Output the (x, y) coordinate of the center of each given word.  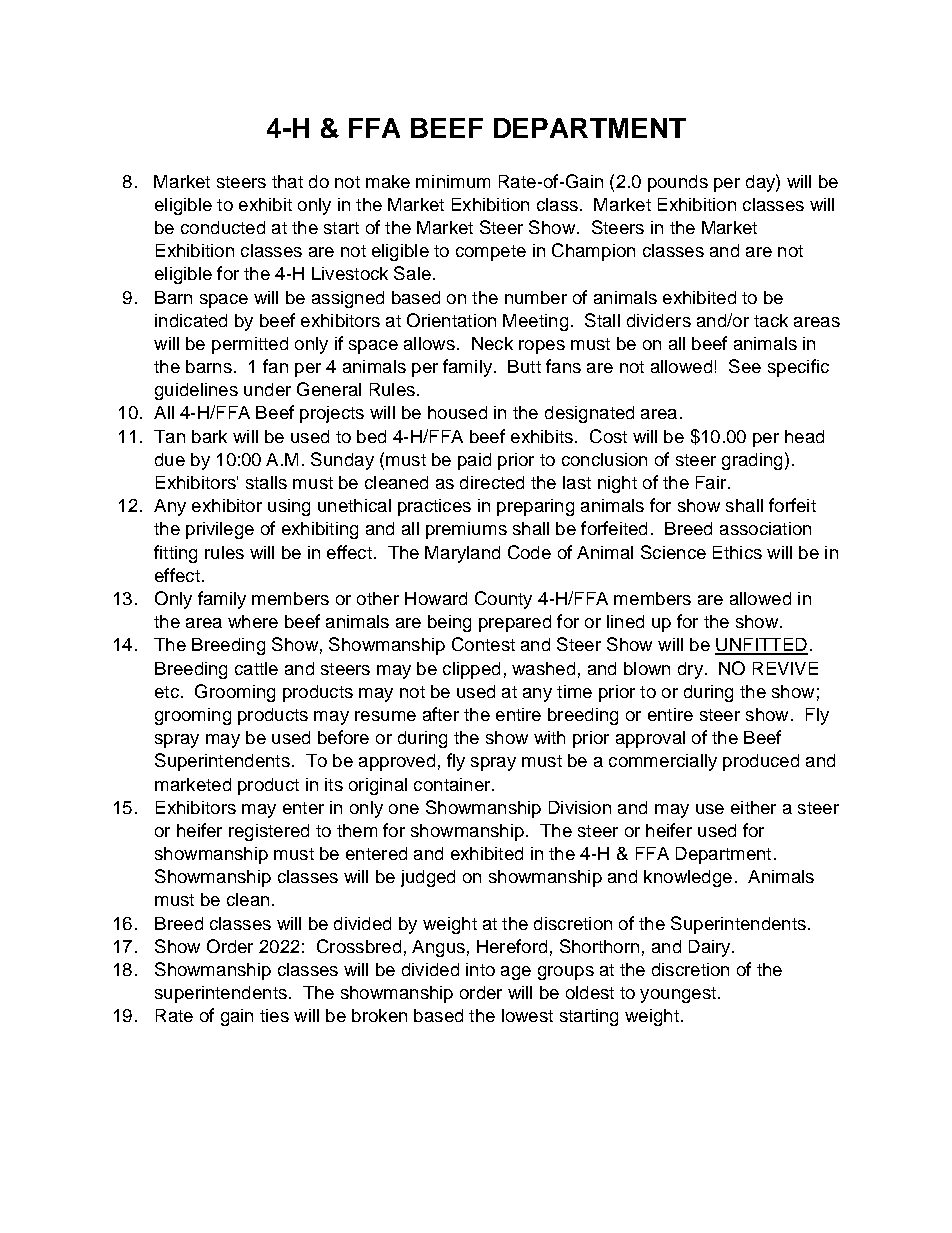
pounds (678, 183)
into (480, 969)
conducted (223, 227)
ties (274, 1015)
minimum (453, 181)
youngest (678, 995)
